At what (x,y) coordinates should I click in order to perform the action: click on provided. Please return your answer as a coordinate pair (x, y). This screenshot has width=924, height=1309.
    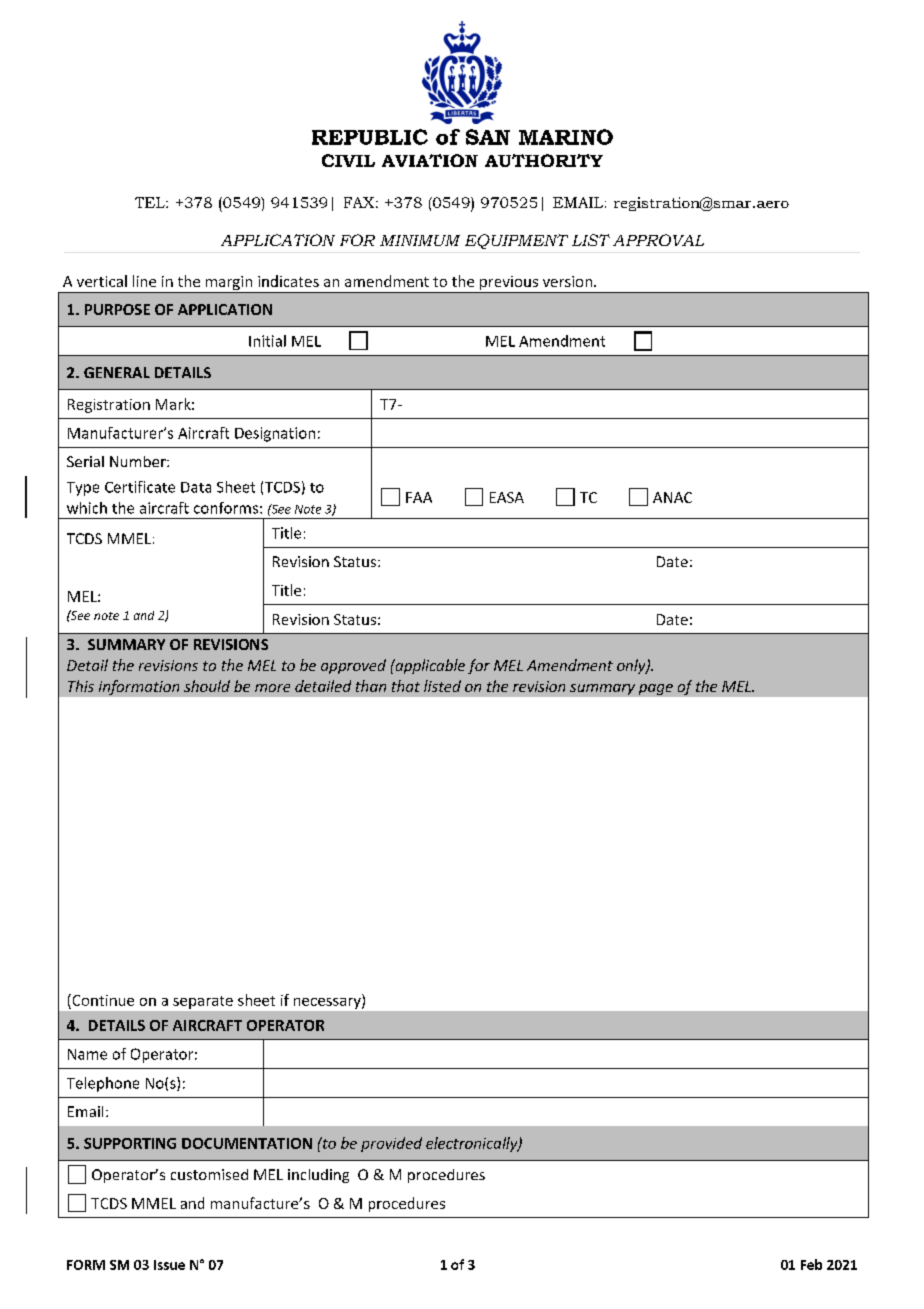
    Looking at the image, I should click on (391, 1144).
